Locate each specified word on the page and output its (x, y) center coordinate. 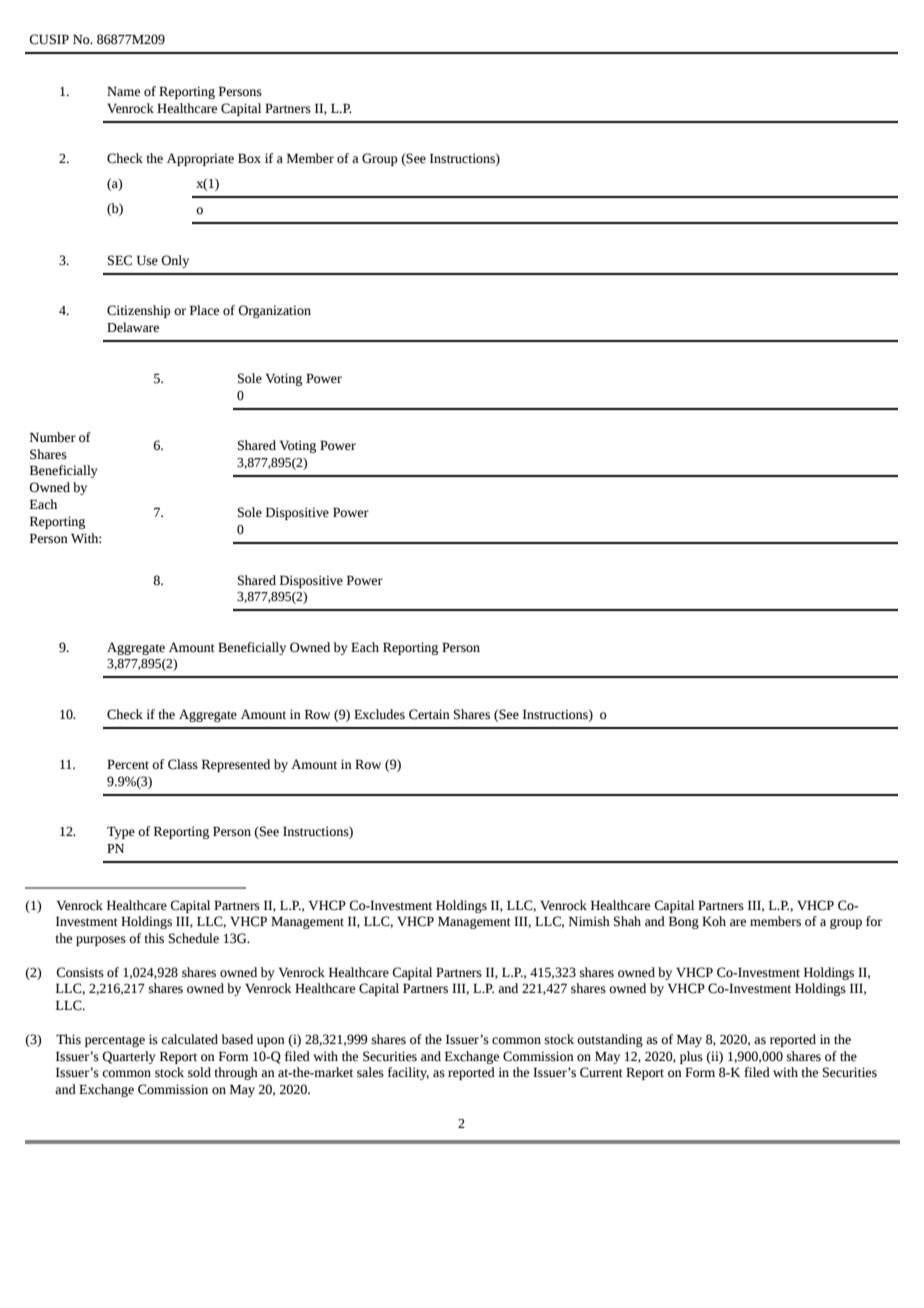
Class (183, 764)
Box (249, 158)
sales (370, 1072)
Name (123, 91)
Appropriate (200, 159)
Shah (627, 921)
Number (53, 437)
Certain (429, 714)
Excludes (379, 714)
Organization (274, 311)
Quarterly (129, 1057)
